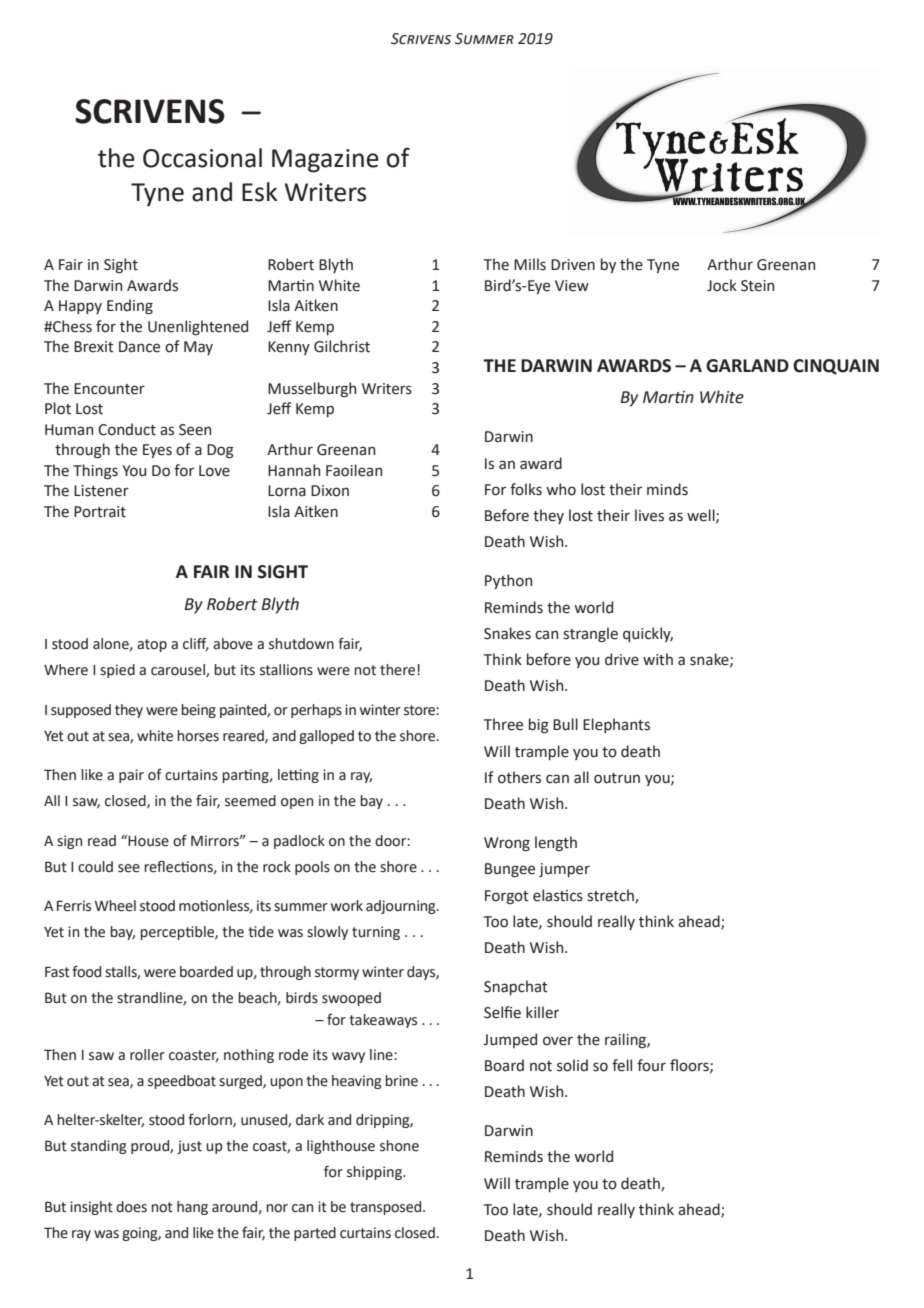  What do you see at coordinates (325, 161) in the screenshot?
I see `Magazine` at bounding box center [325, 161].
